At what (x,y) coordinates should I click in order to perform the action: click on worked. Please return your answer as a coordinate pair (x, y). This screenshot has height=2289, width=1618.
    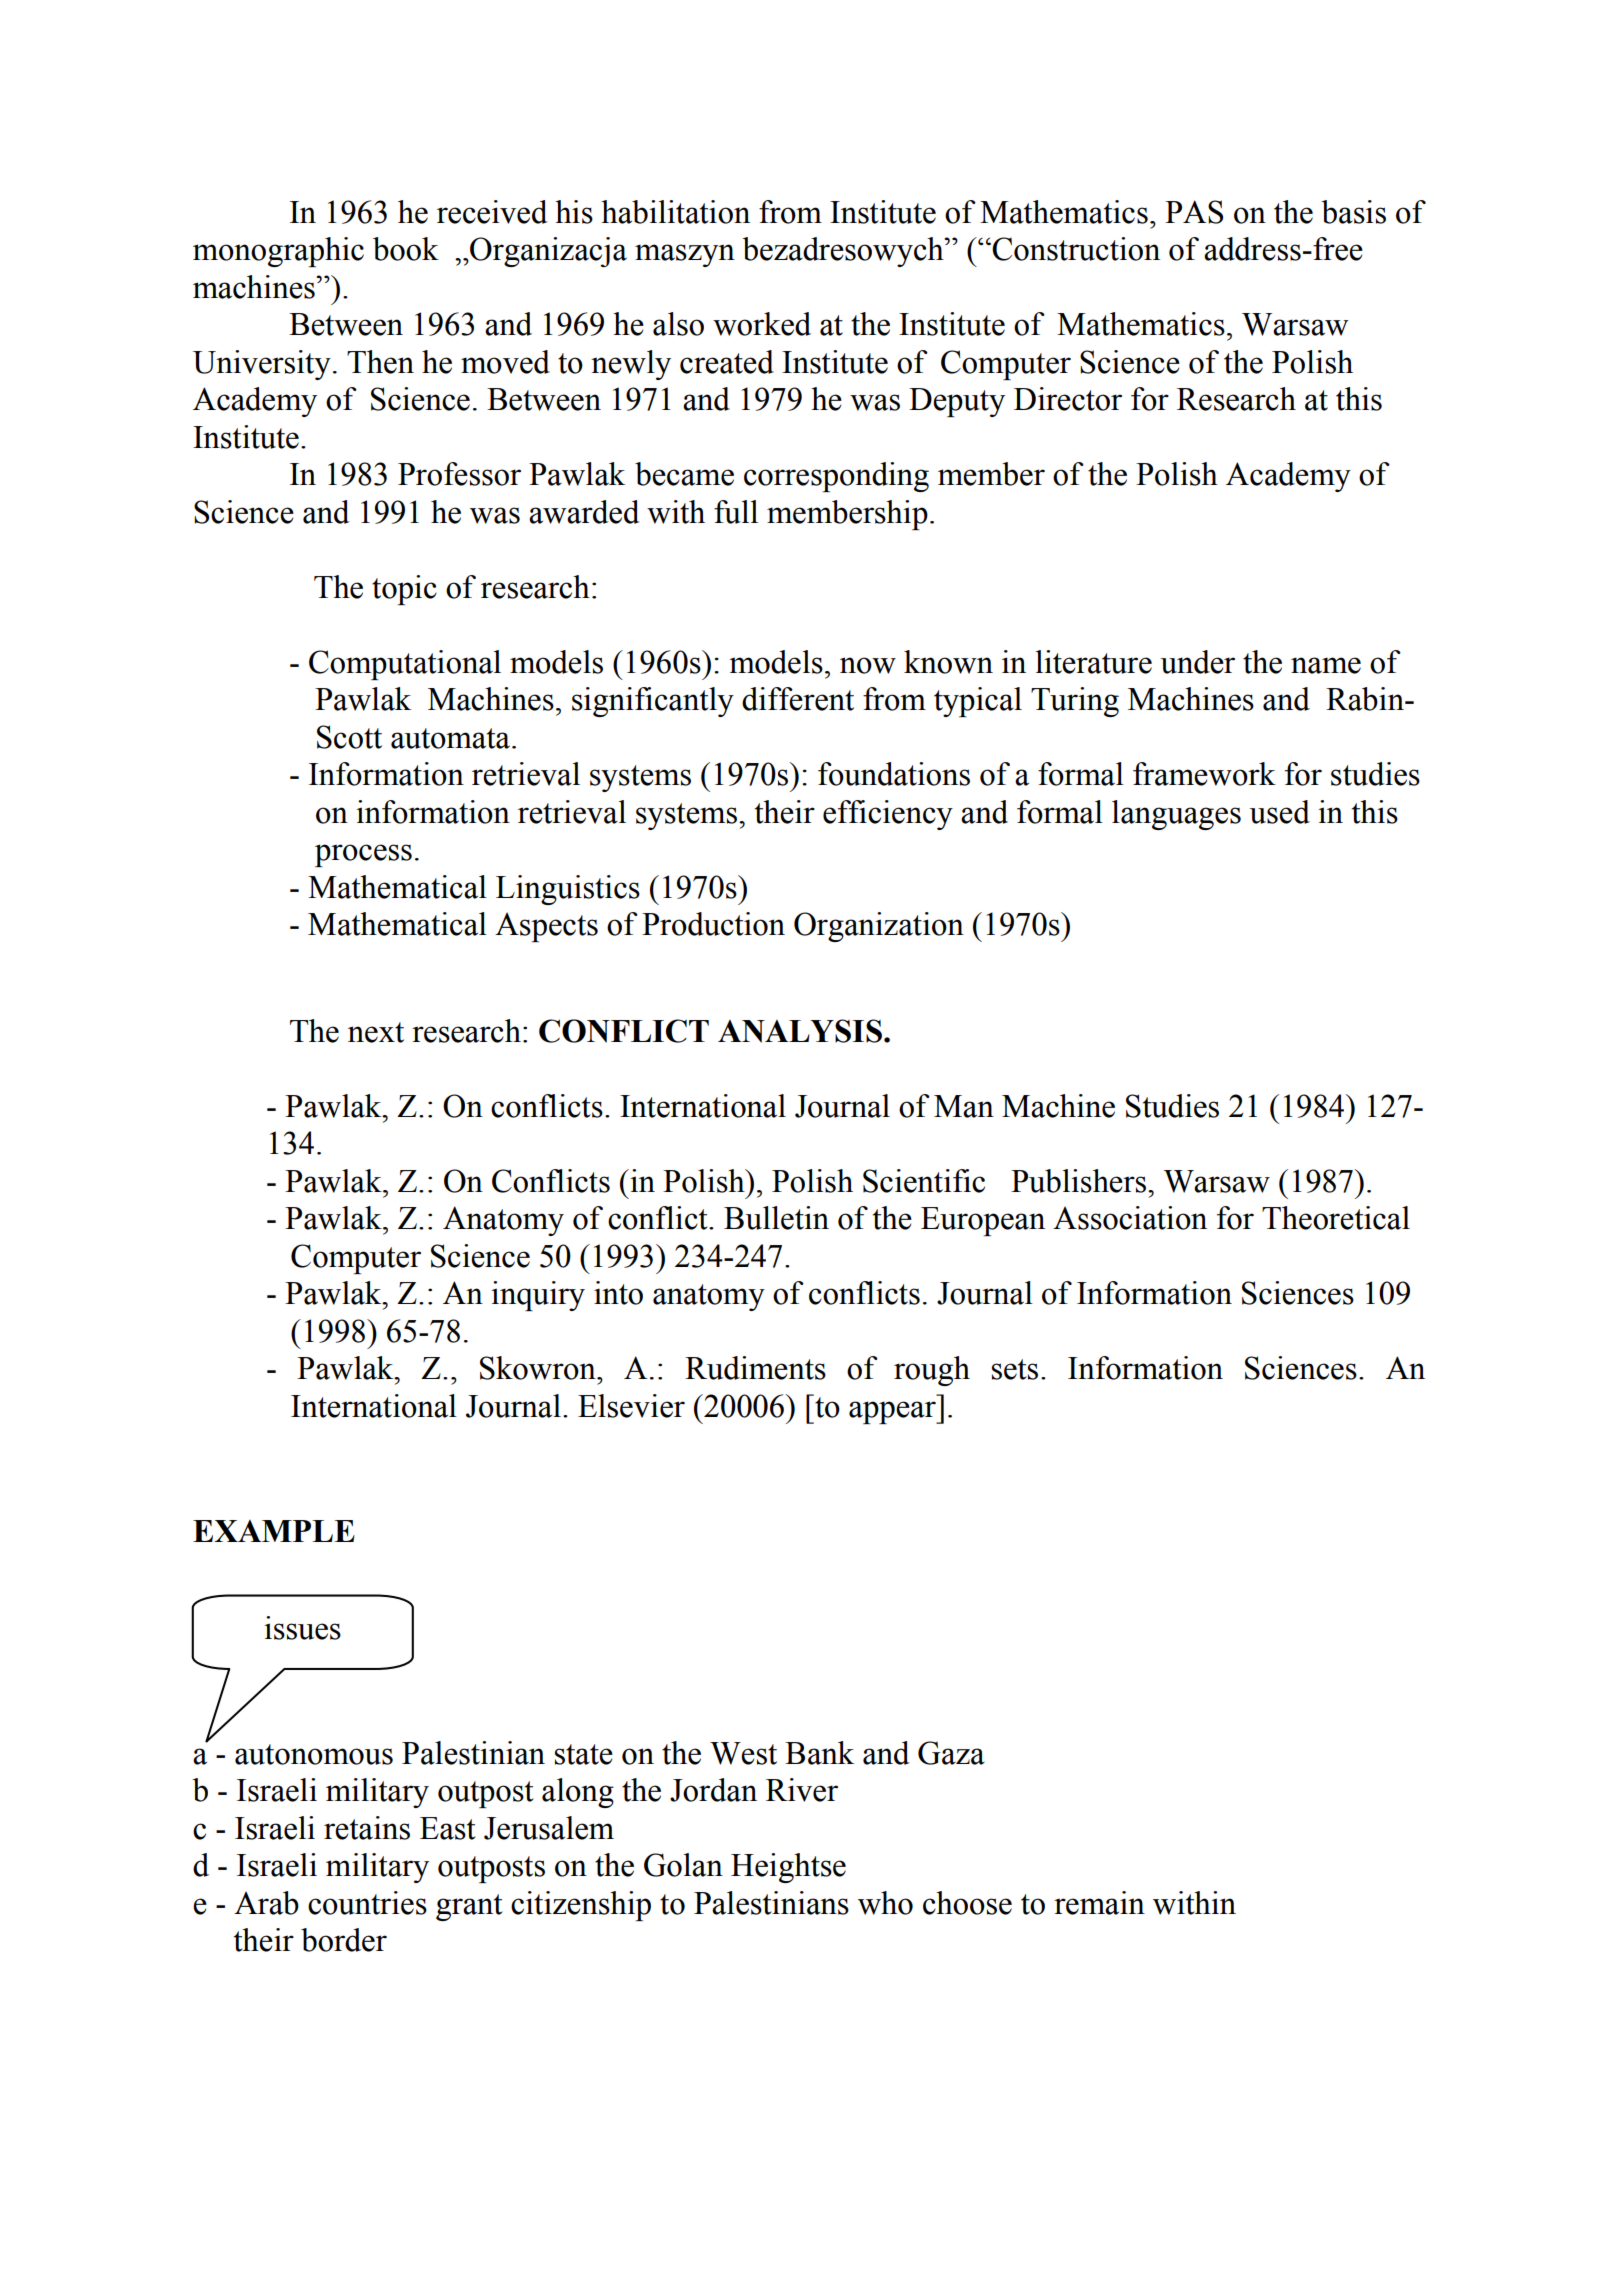
    Looking at the image, I should click on (762, 324).
